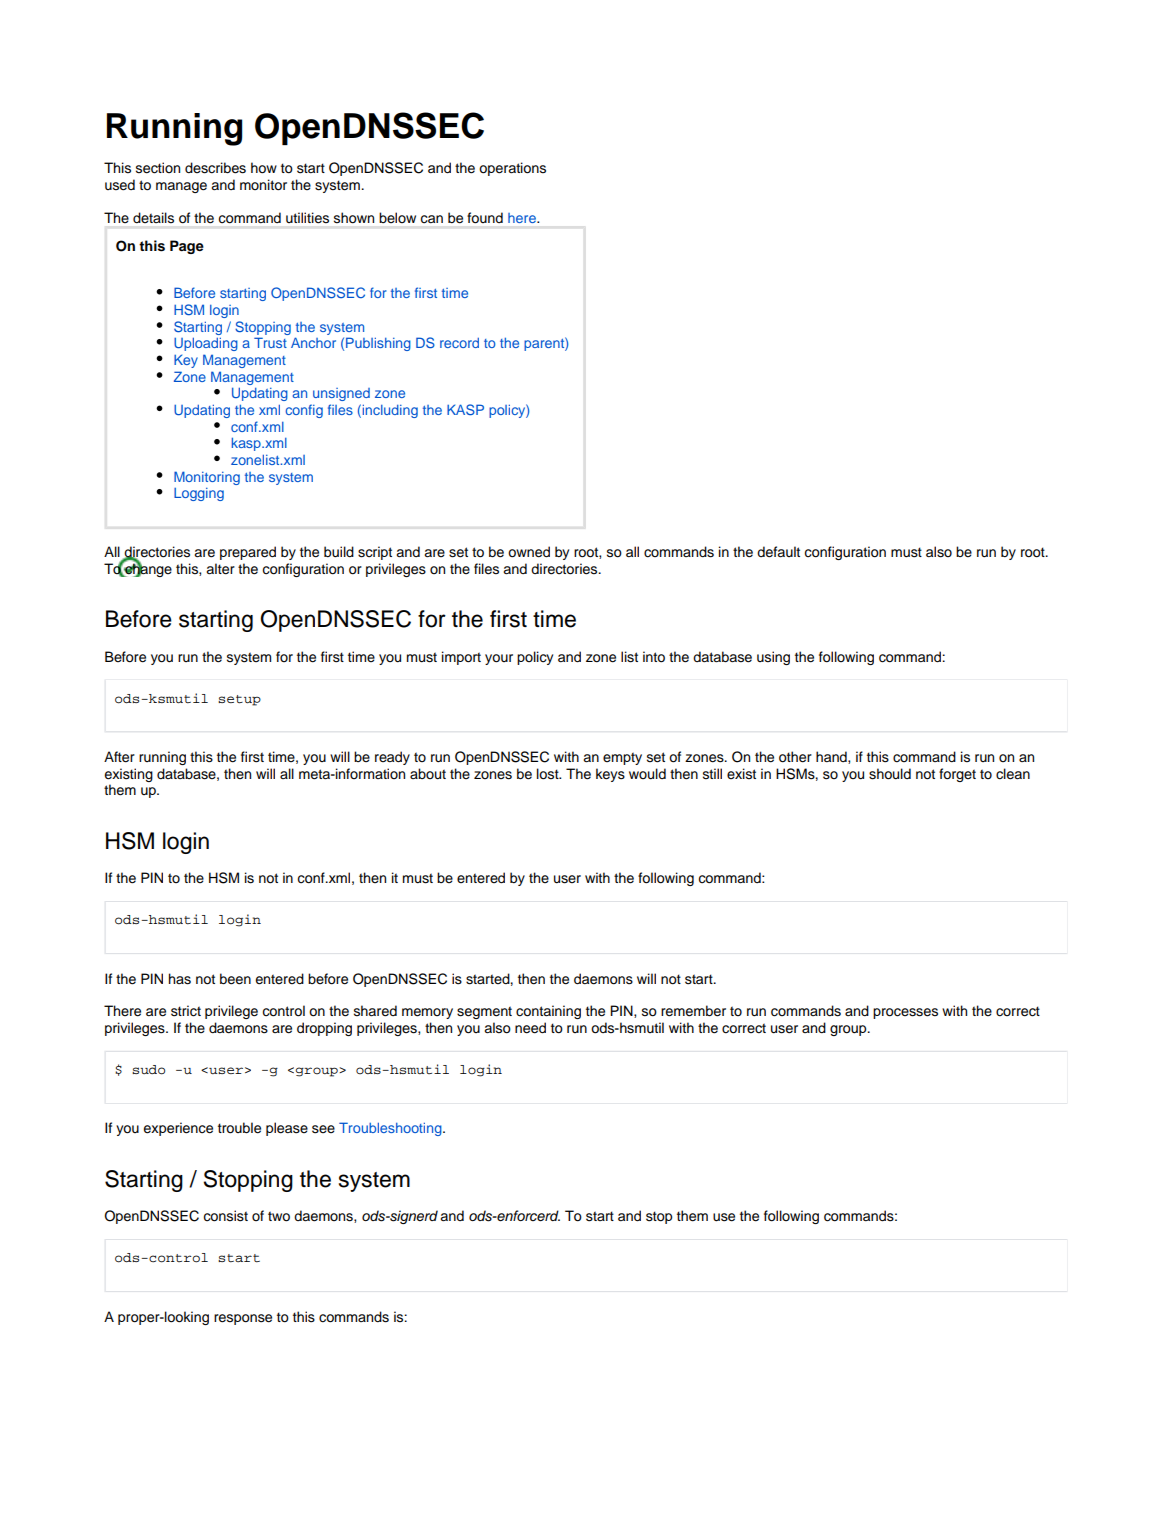 The width and height of the image is (1172, 1517). What do you see at coordinates (215, 168) in the image?
I see `describes` at bounding box center [215, 168].
